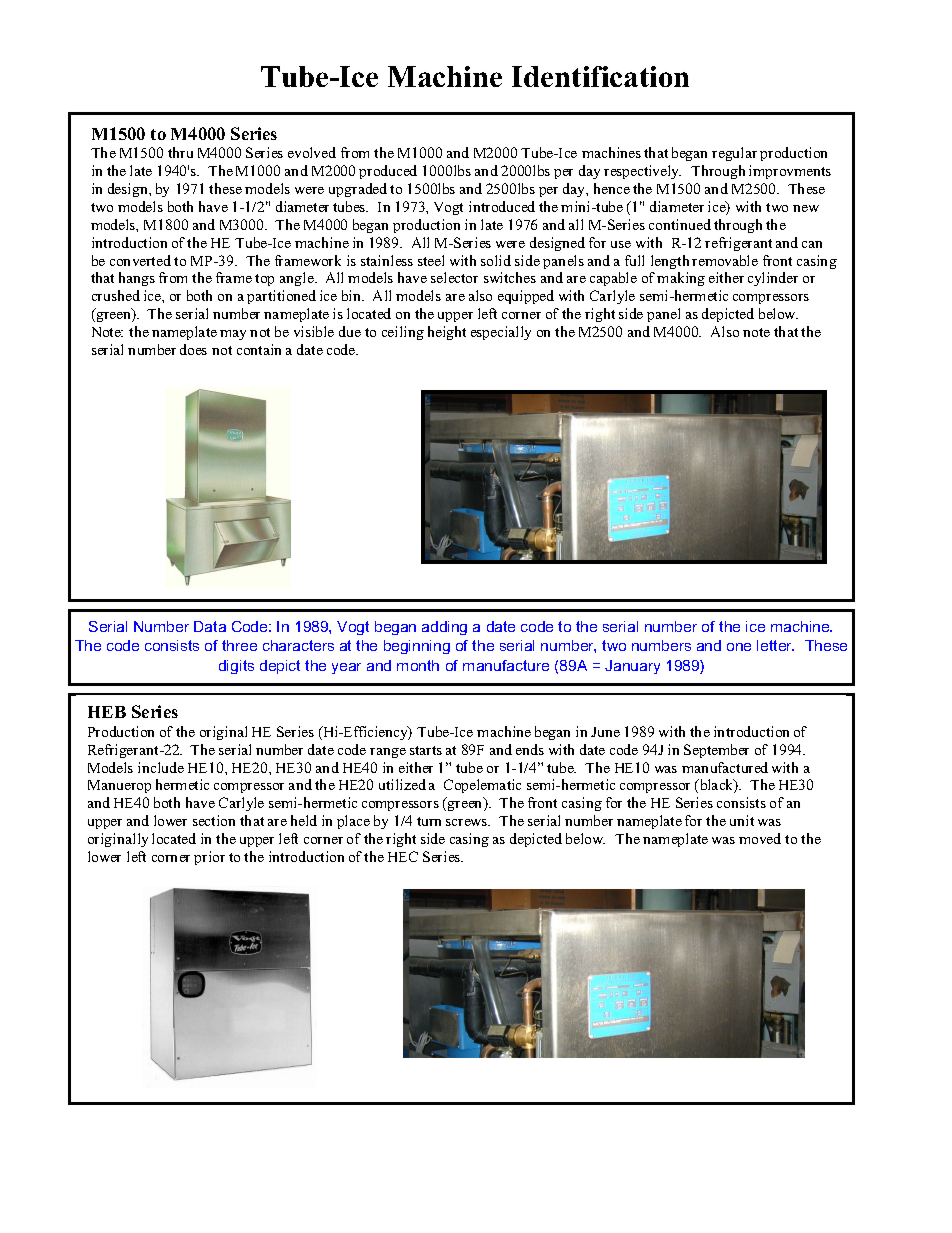 This screenshot has width=952, height=1233. I want to click on thru, so click(180, 152).
